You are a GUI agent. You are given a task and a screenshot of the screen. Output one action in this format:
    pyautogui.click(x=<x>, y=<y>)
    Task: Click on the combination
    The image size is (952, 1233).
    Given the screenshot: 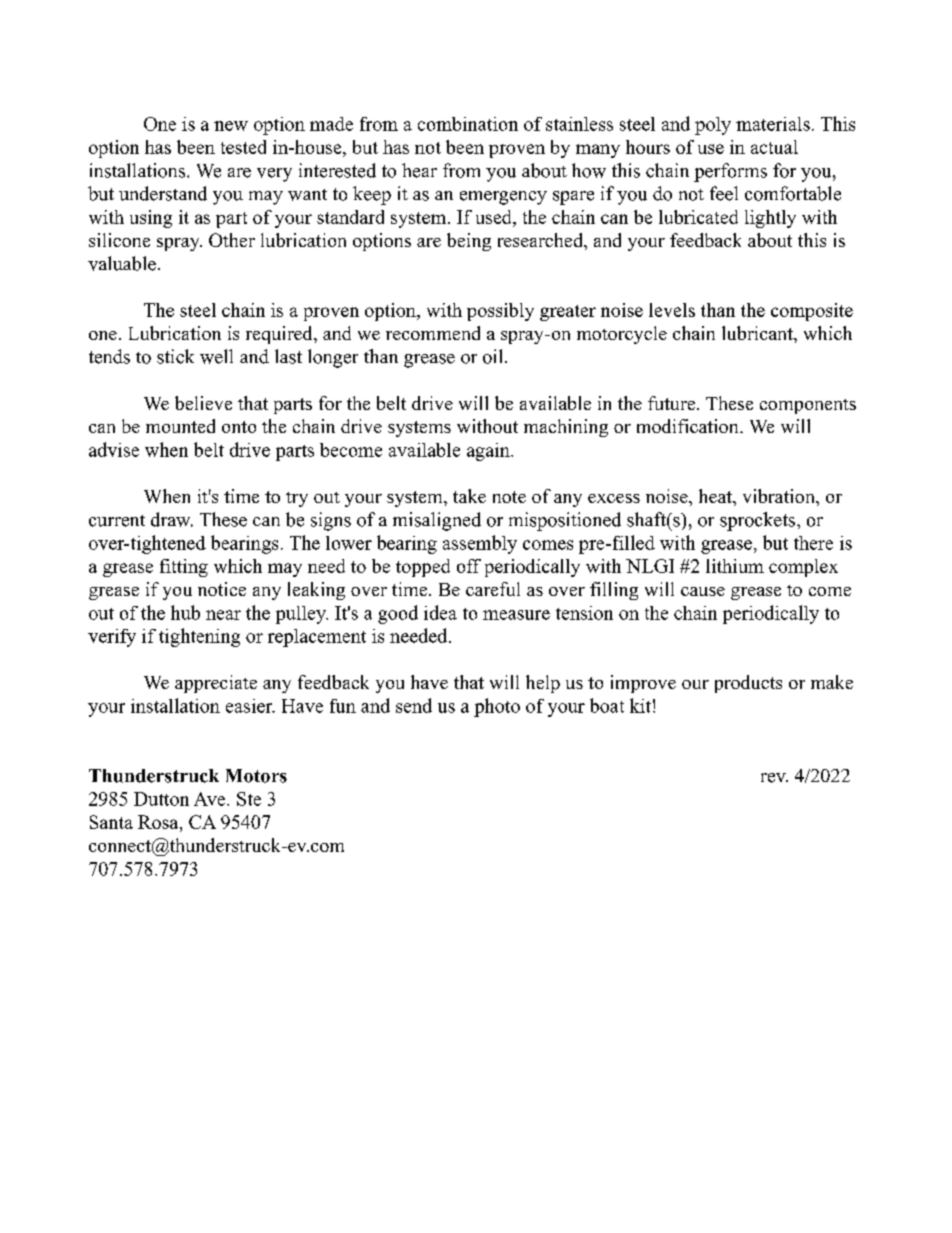 What is the action you would take?
    pyautogui.click(x=468, y=124)
